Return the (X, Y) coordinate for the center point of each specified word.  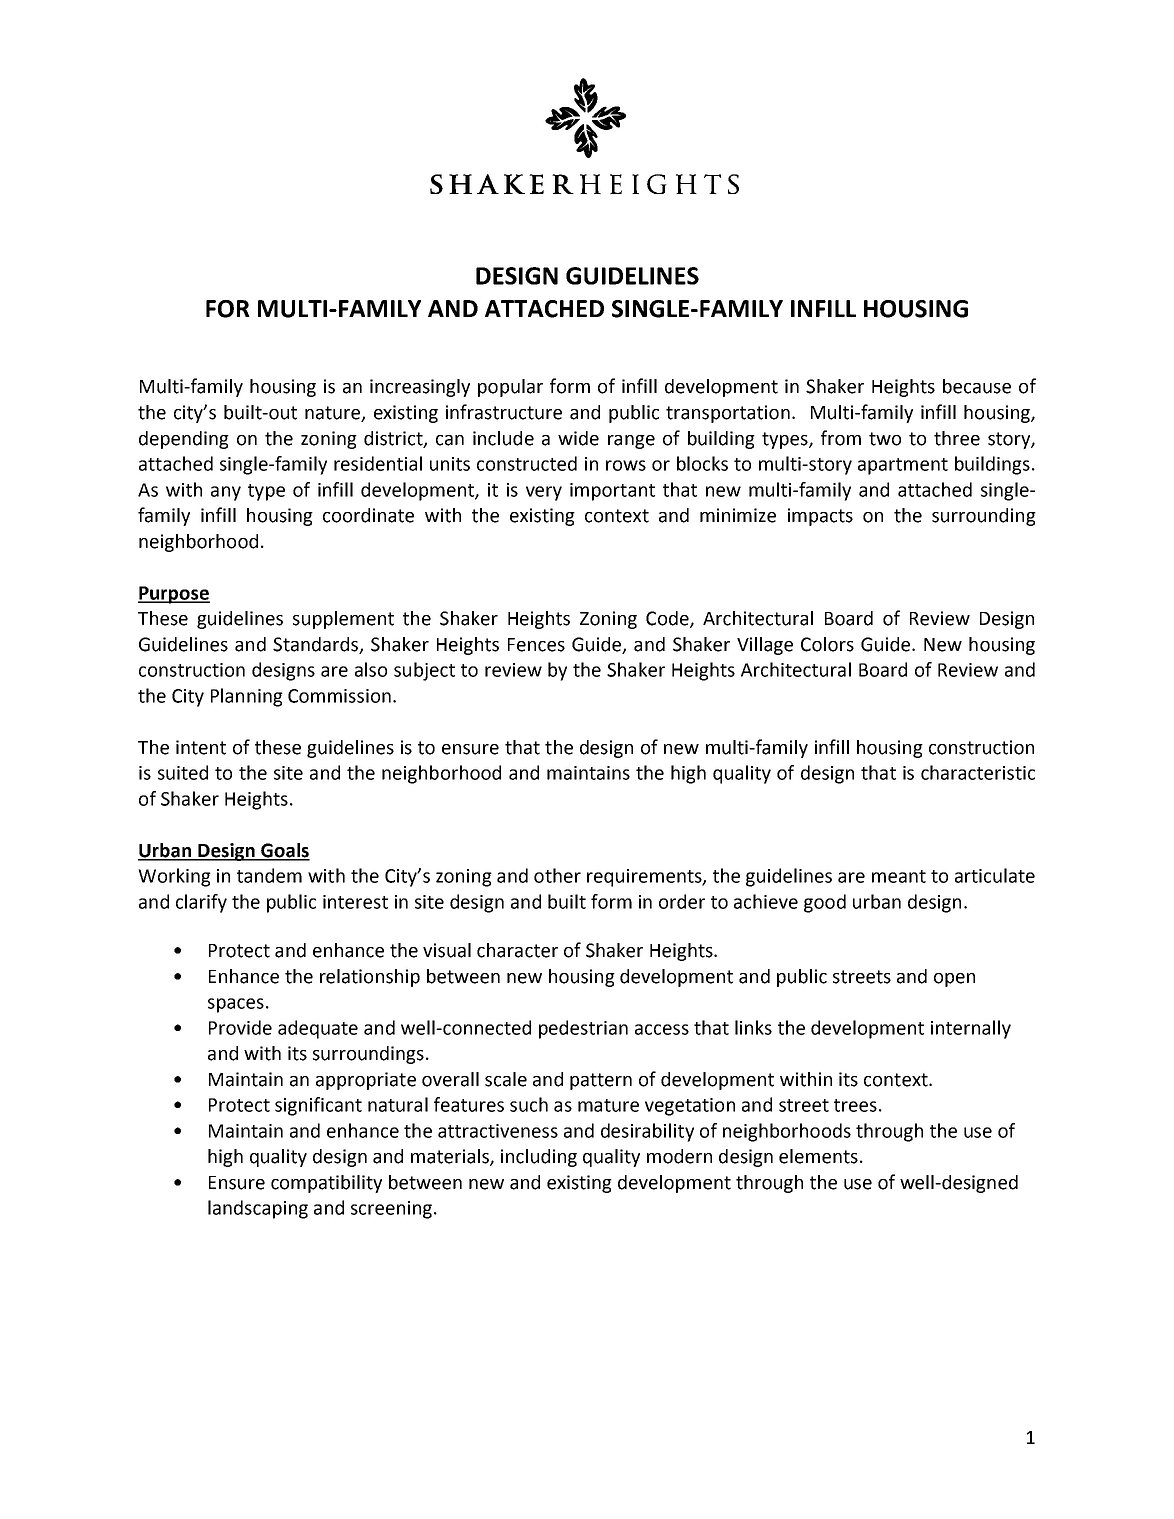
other (557, 875)
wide (578, 438)
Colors (827, 644)
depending (184, 440)
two (885, 439)
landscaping (258, 1209)
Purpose (174, 595)
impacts (820, 517)
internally (971, 1029)
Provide (240, 1027)
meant (899, 876)
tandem (269, 875)
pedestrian (583, 1029)
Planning (247, 697)
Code (668, 619)
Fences (536, 645)
